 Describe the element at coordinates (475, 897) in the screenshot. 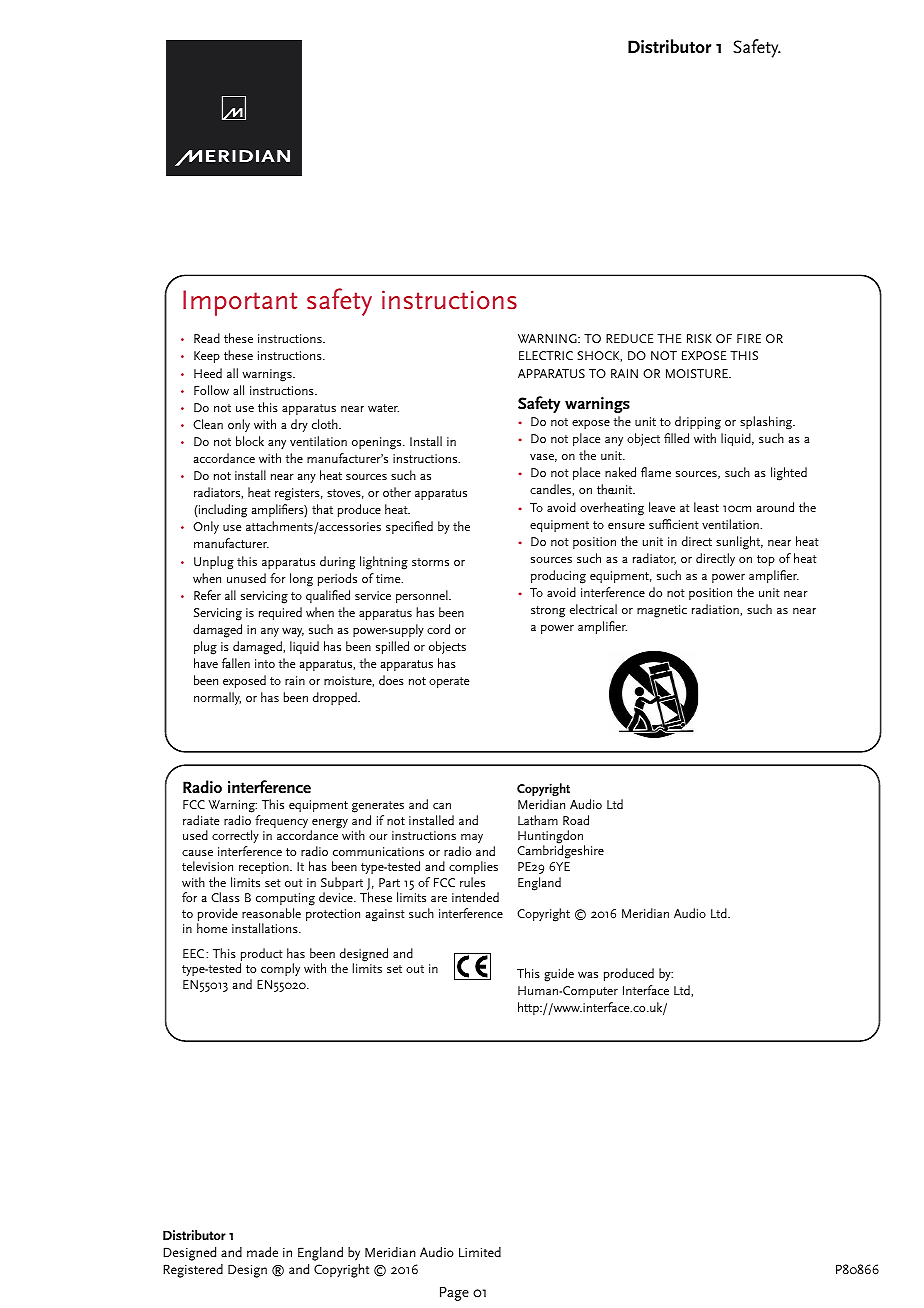

I see `intended` at that location.
